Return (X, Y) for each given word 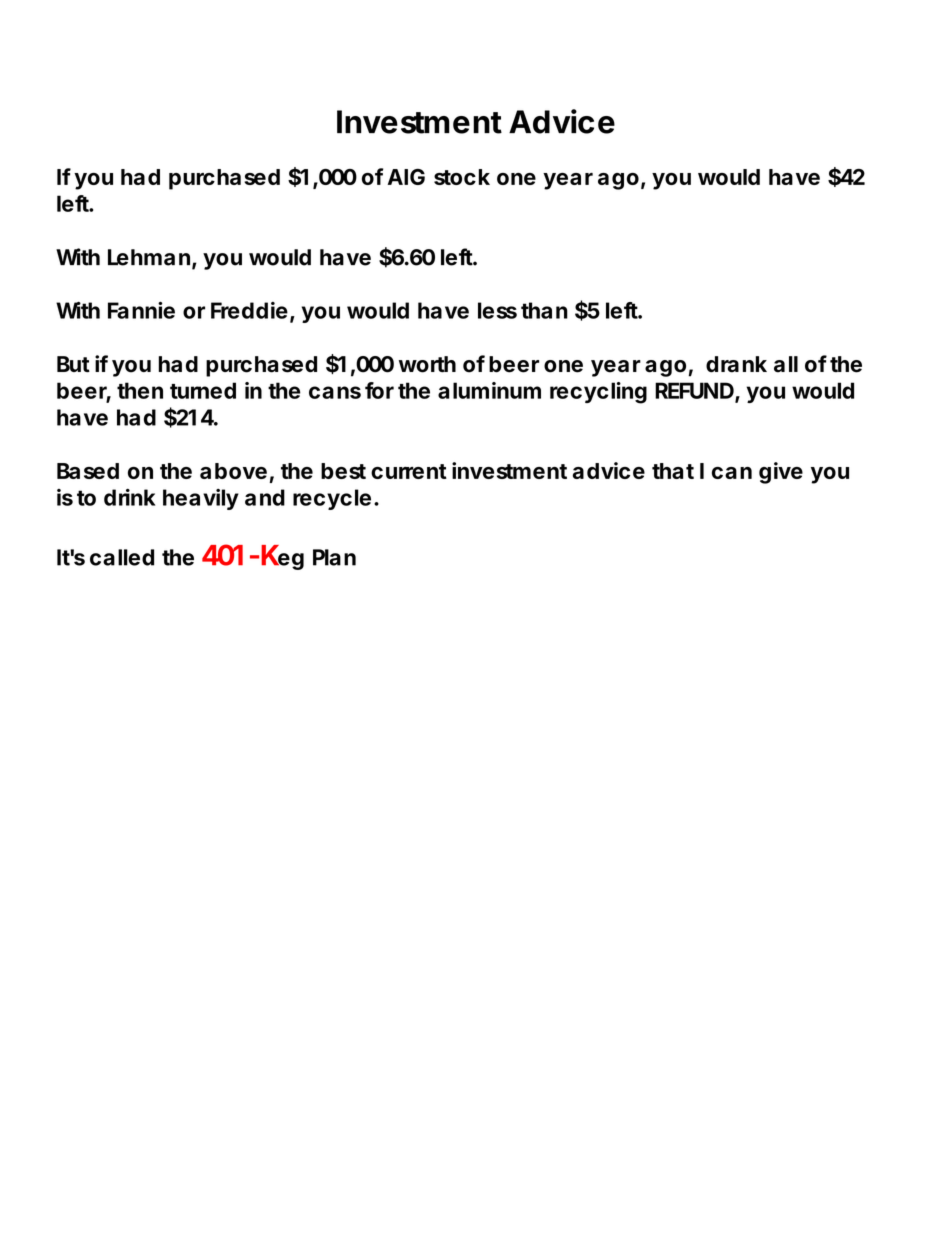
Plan (334, 557)
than (544, 310)
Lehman (149, 257)
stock (462, 177)
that (673, 471)
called (122, 557)
